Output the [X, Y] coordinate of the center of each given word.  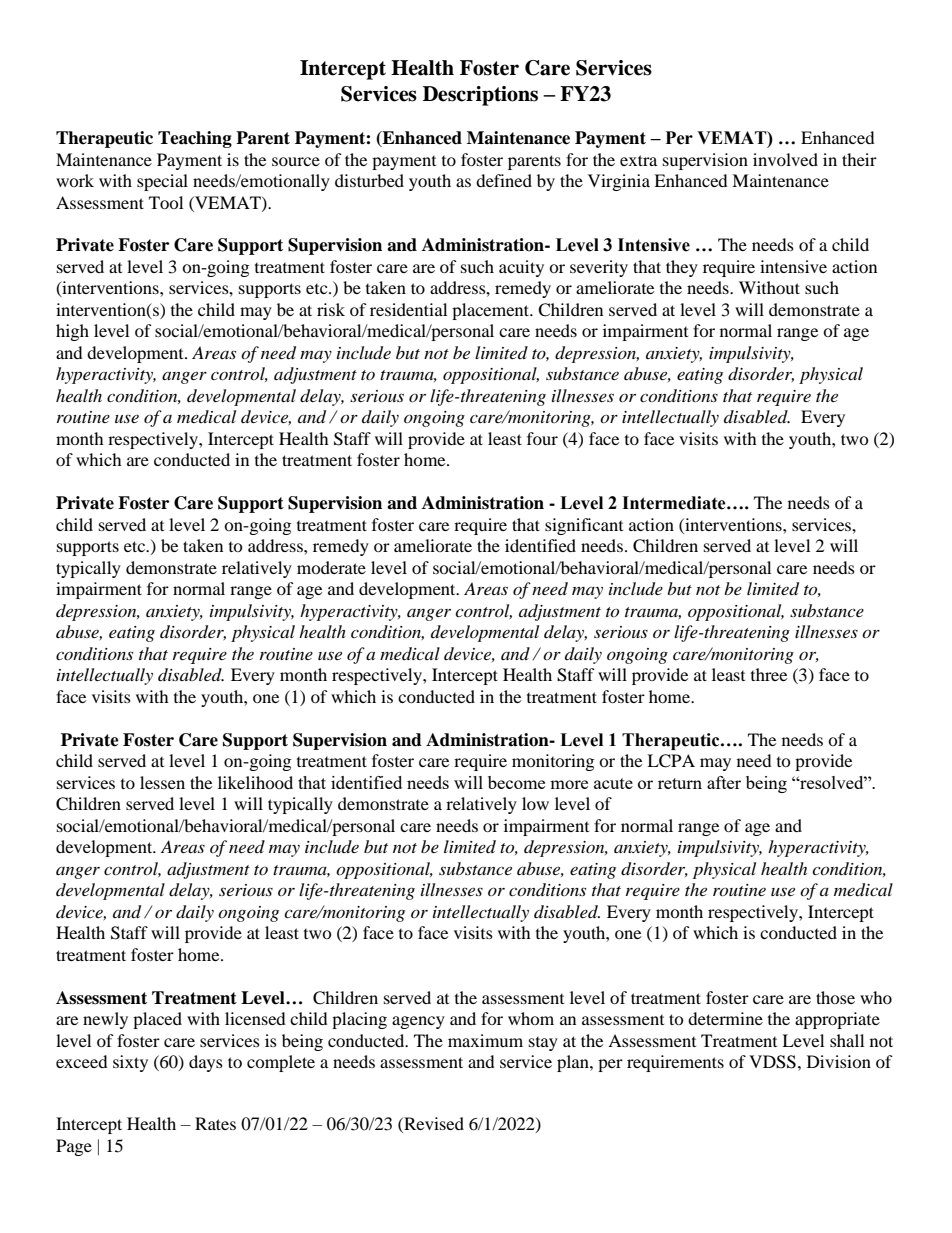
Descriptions [480, 96]
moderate [331, 567]
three [769, 674]
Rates [215, 1123]
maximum [485, 1040]
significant [584, 526]
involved [785, 159]
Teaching [195, 139]
